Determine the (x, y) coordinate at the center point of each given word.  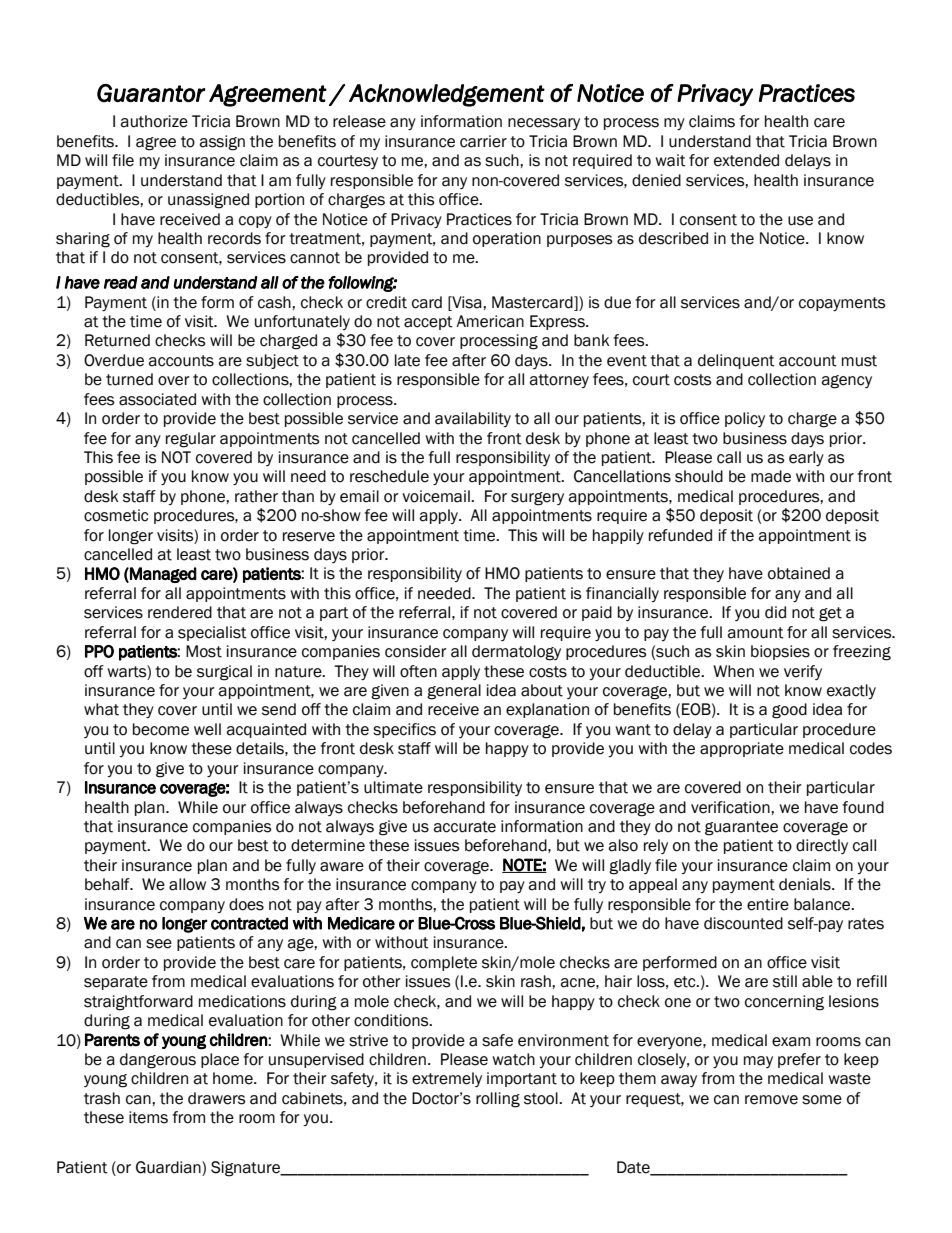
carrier (483, 141)
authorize (154, 121)
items (148, 1117)
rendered (180, 612)
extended (746, 160)
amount (756, 633)
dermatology (516, 653)
